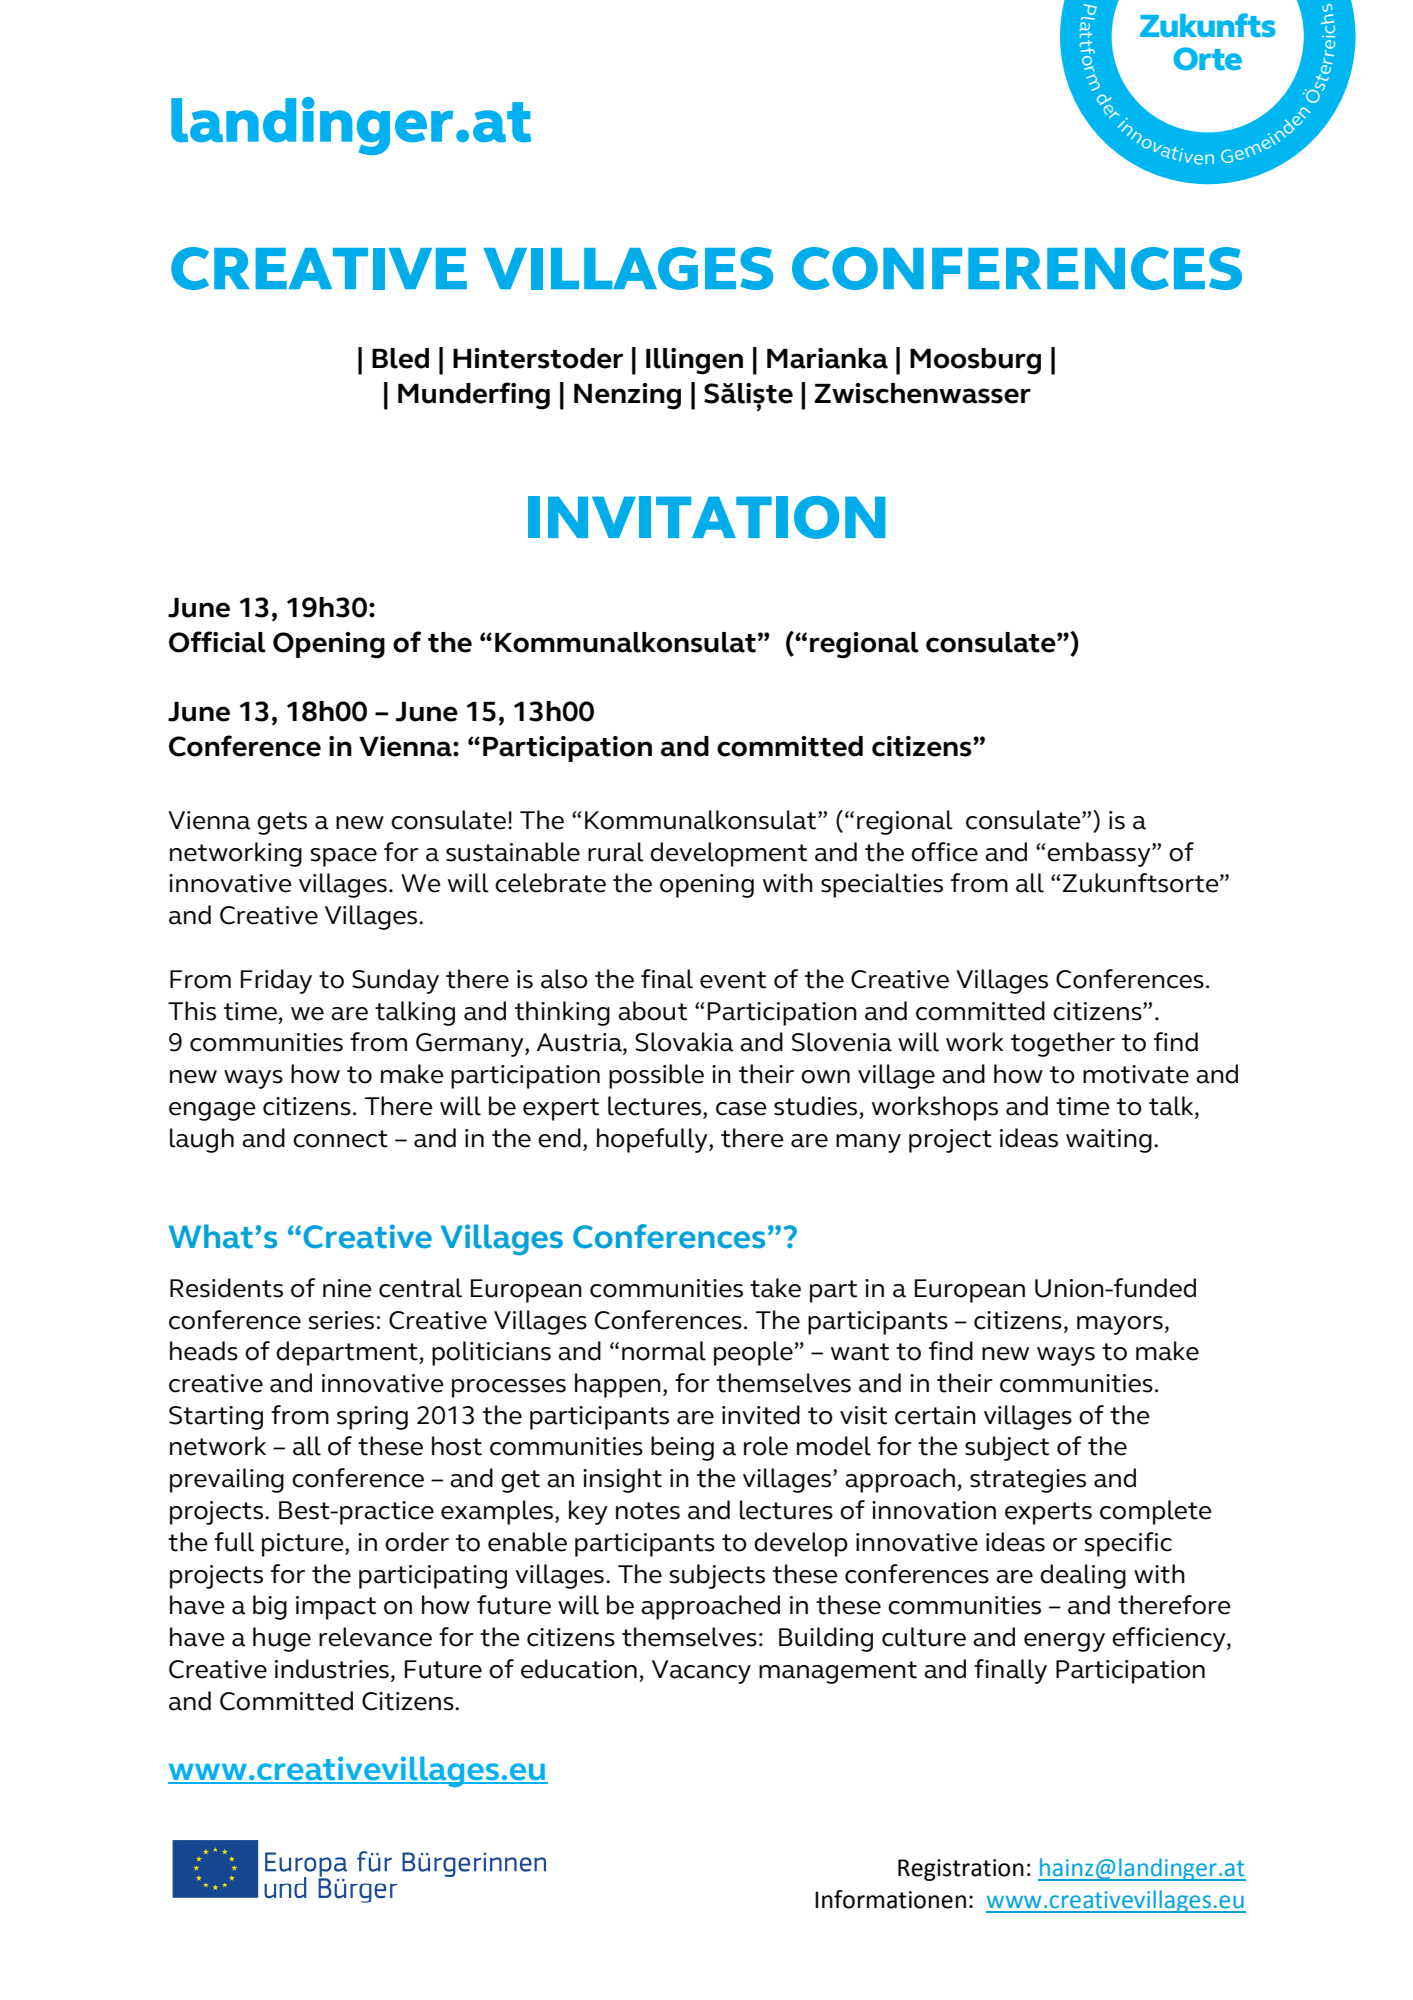 The width and height of the image is (1413, 2000). I want to click on rural, so click(616, 852).
